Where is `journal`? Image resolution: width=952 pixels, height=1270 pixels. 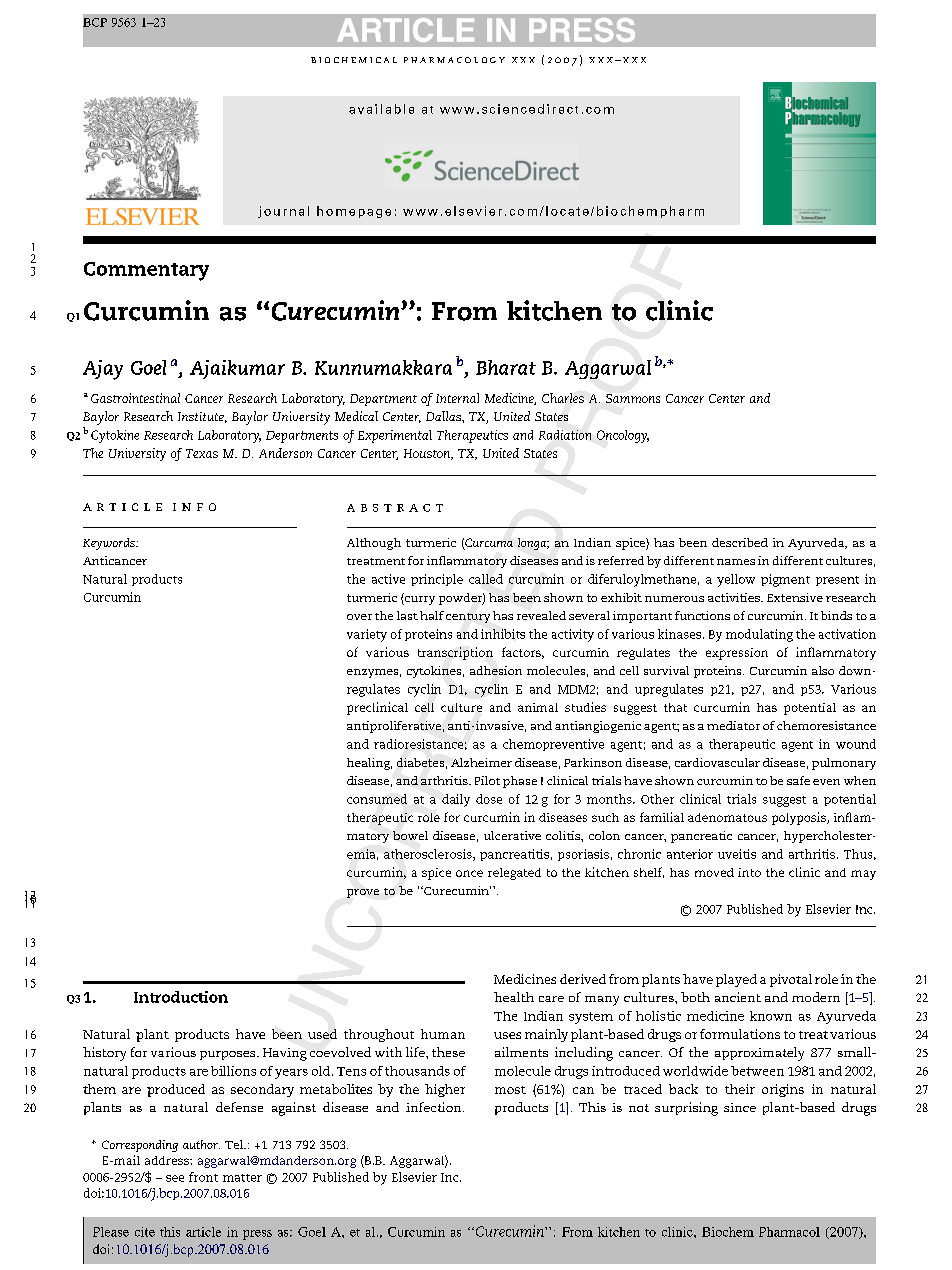
journal is located at coordinates (283, 212).
